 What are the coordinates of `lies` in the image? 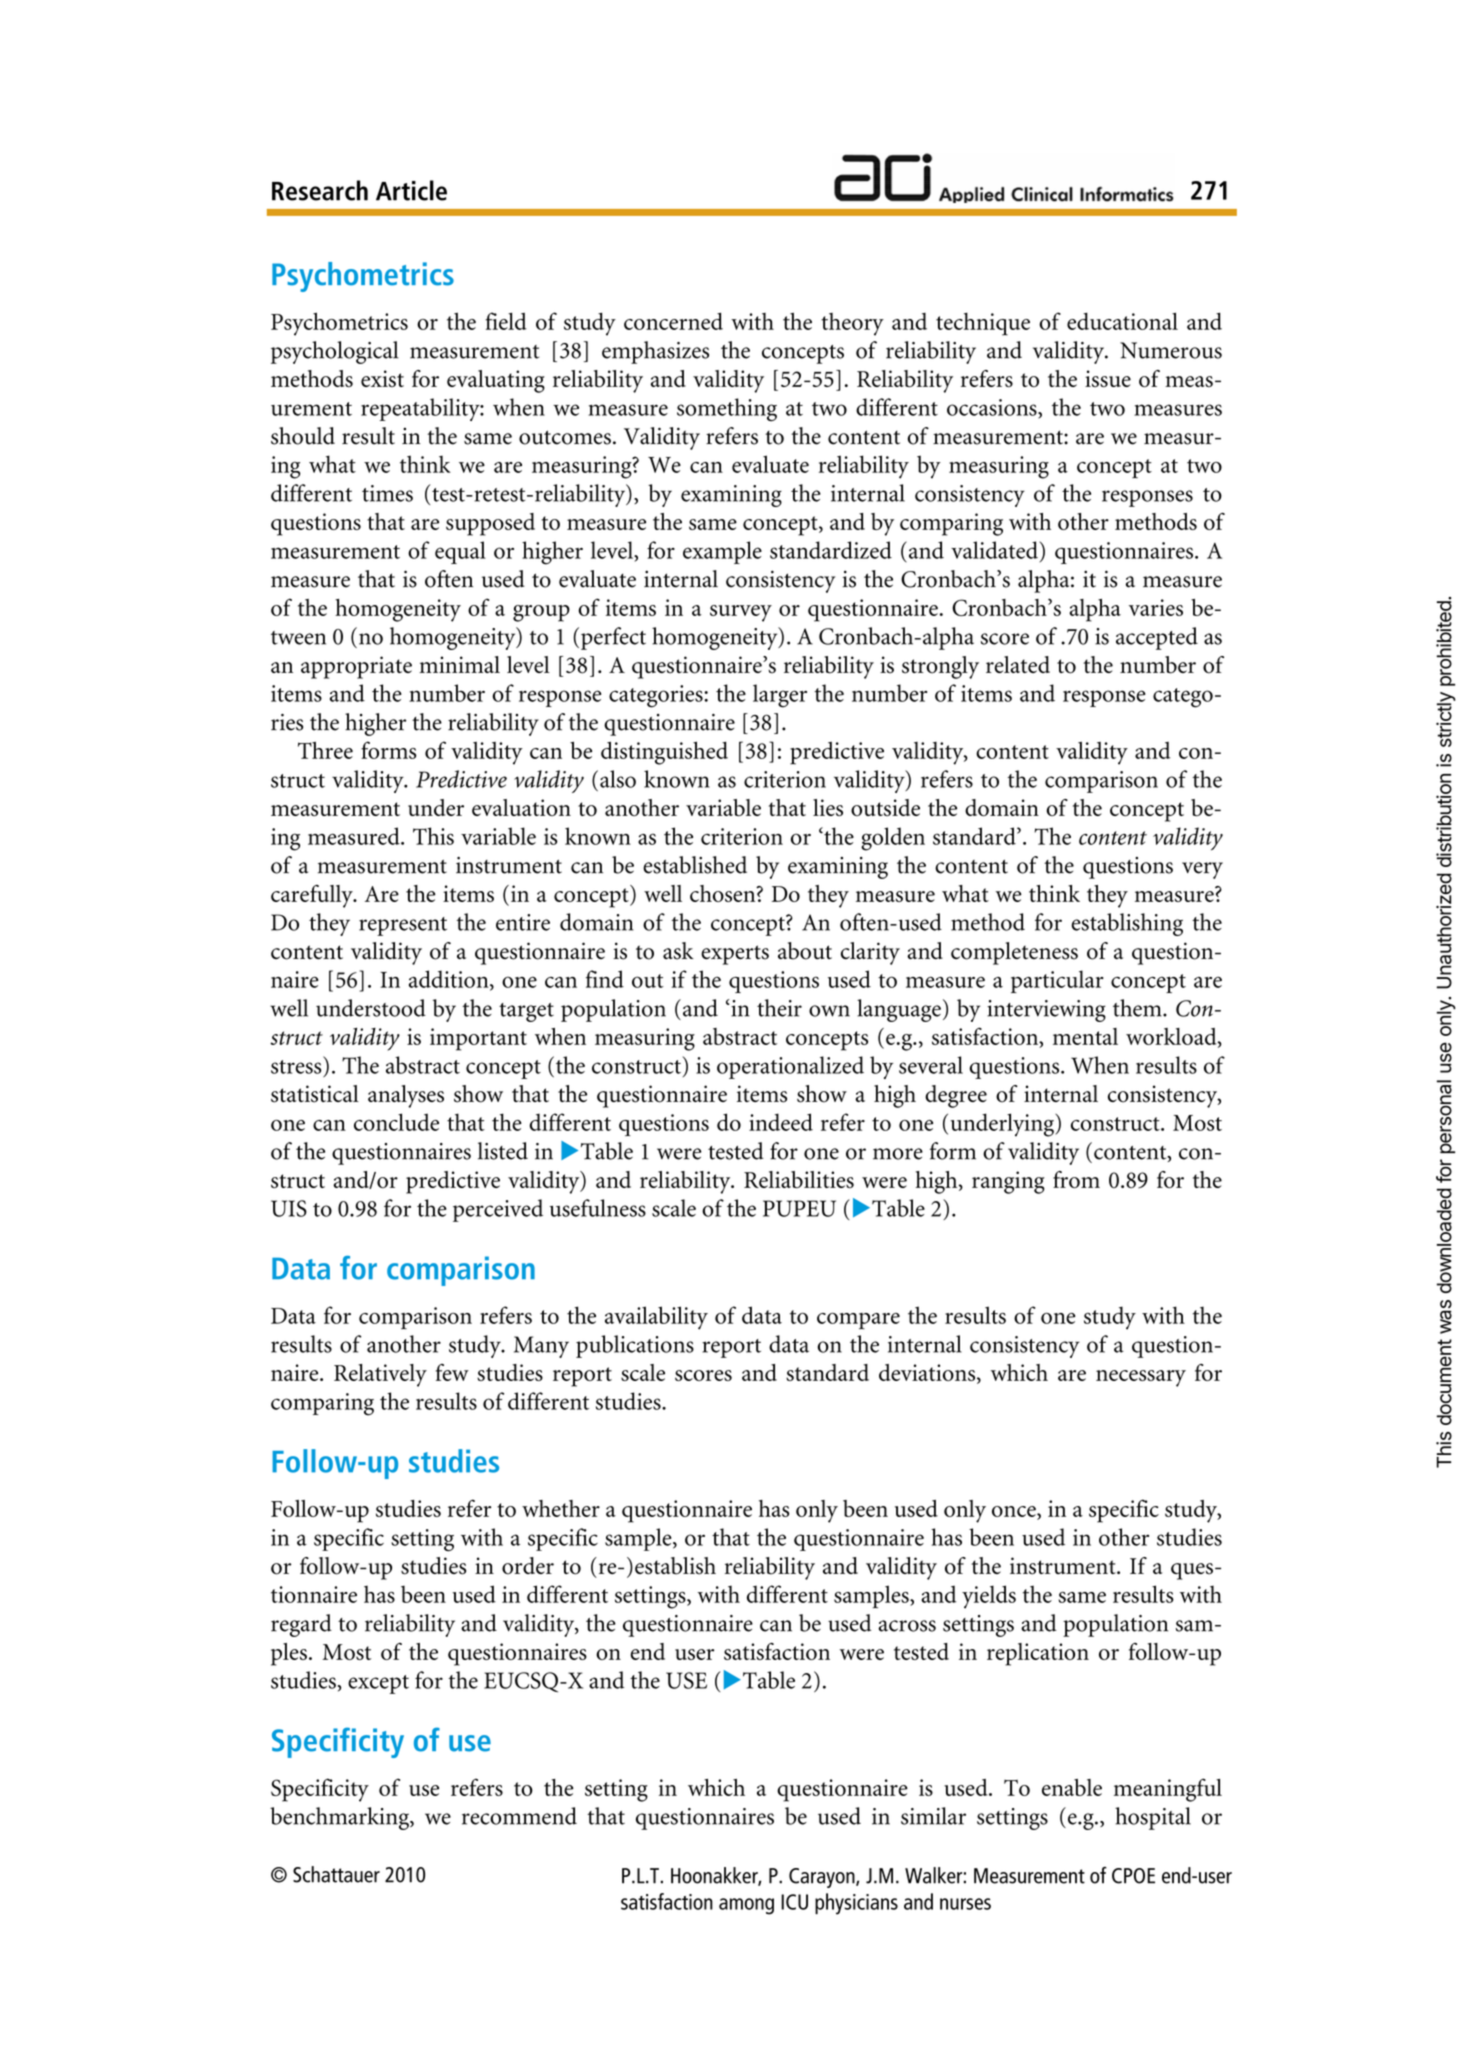 It's located at (828, 807).
